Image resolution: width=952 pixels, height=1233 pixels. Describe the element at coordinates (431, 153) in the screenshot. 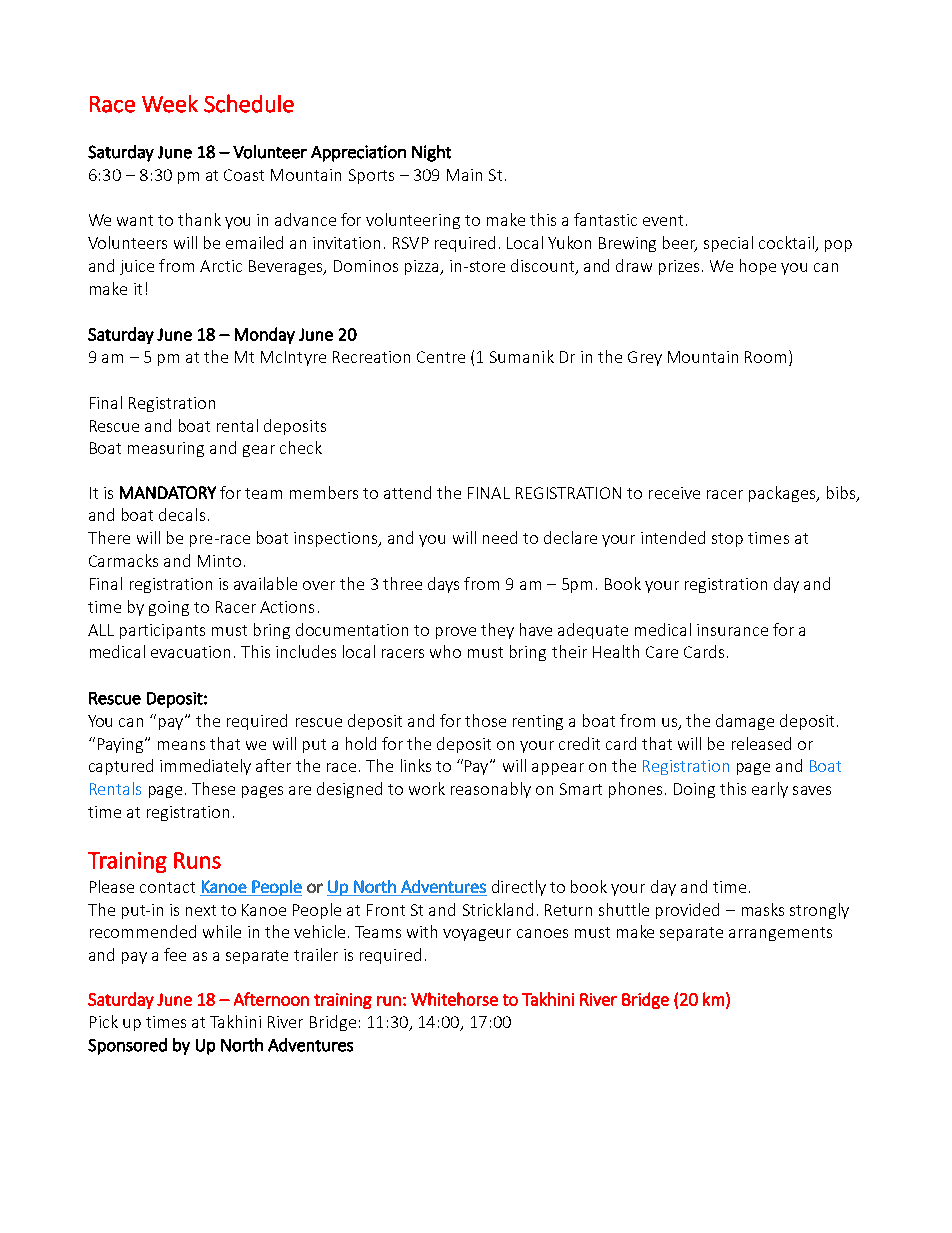

I see `Night` at that location.
